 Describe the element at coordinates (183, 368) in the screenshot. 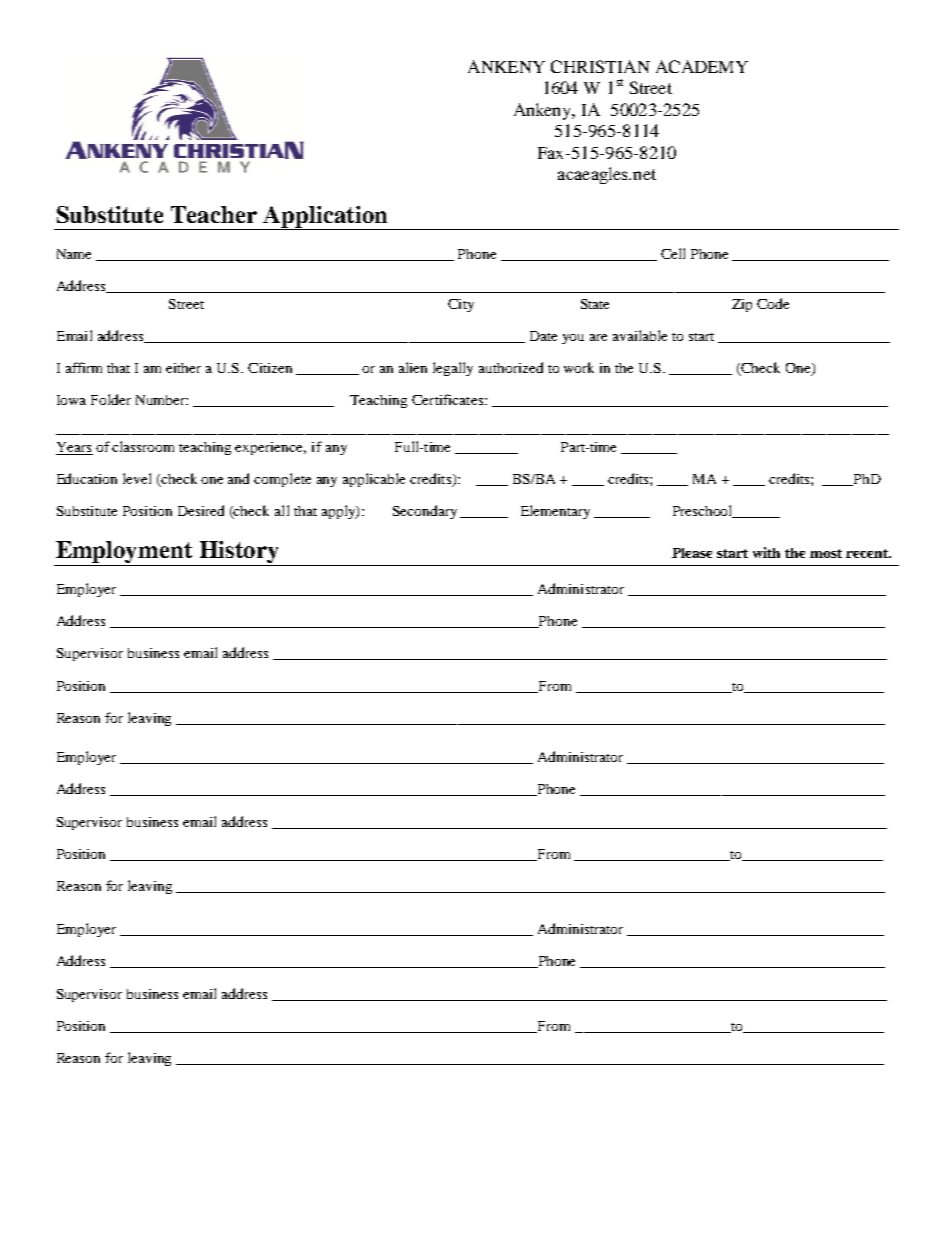

I see `either` at that location.
